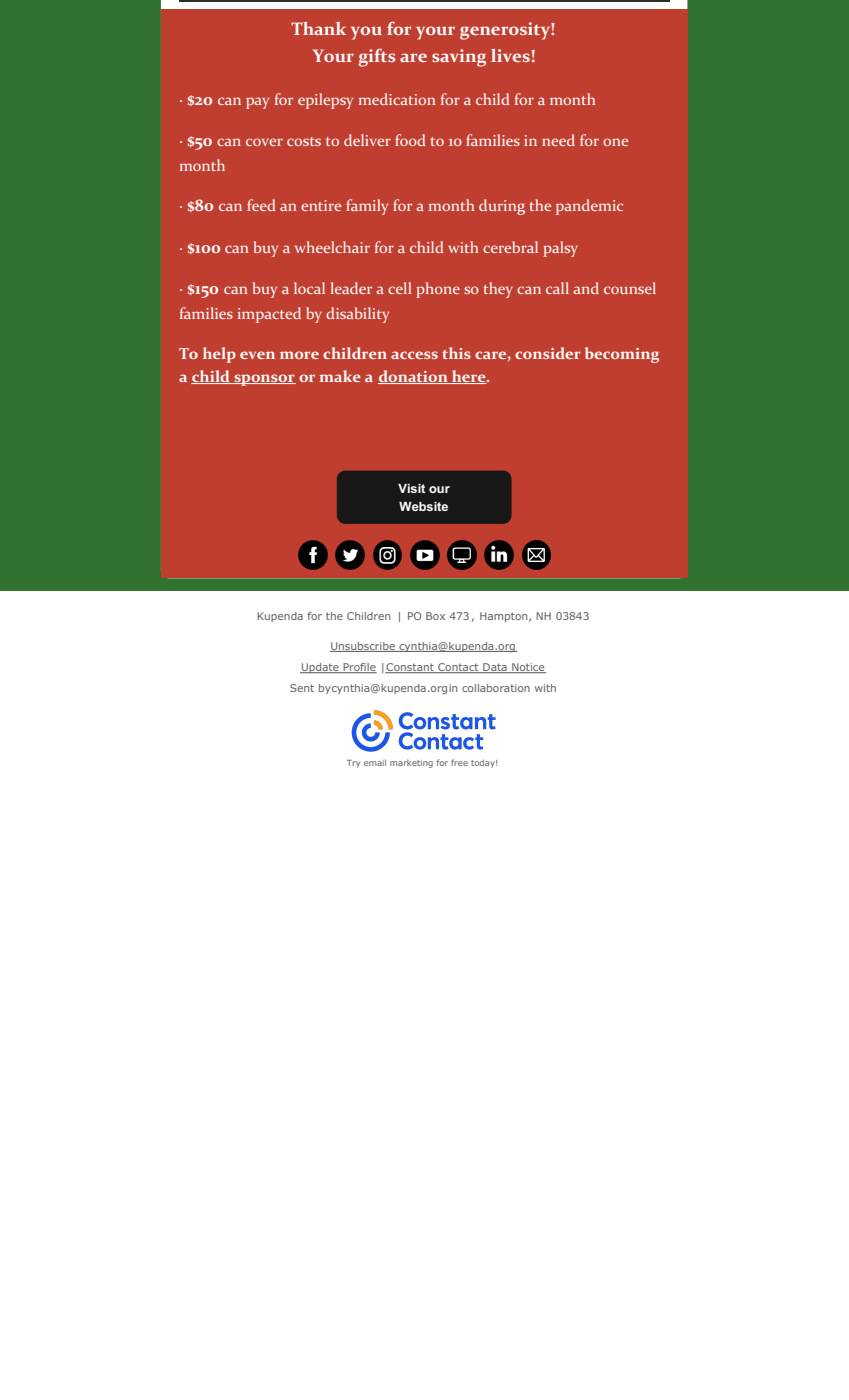 Image resolution: width=849 pixels, height=1400 pixels. I want to click on collaboration, so click(496, 688).
